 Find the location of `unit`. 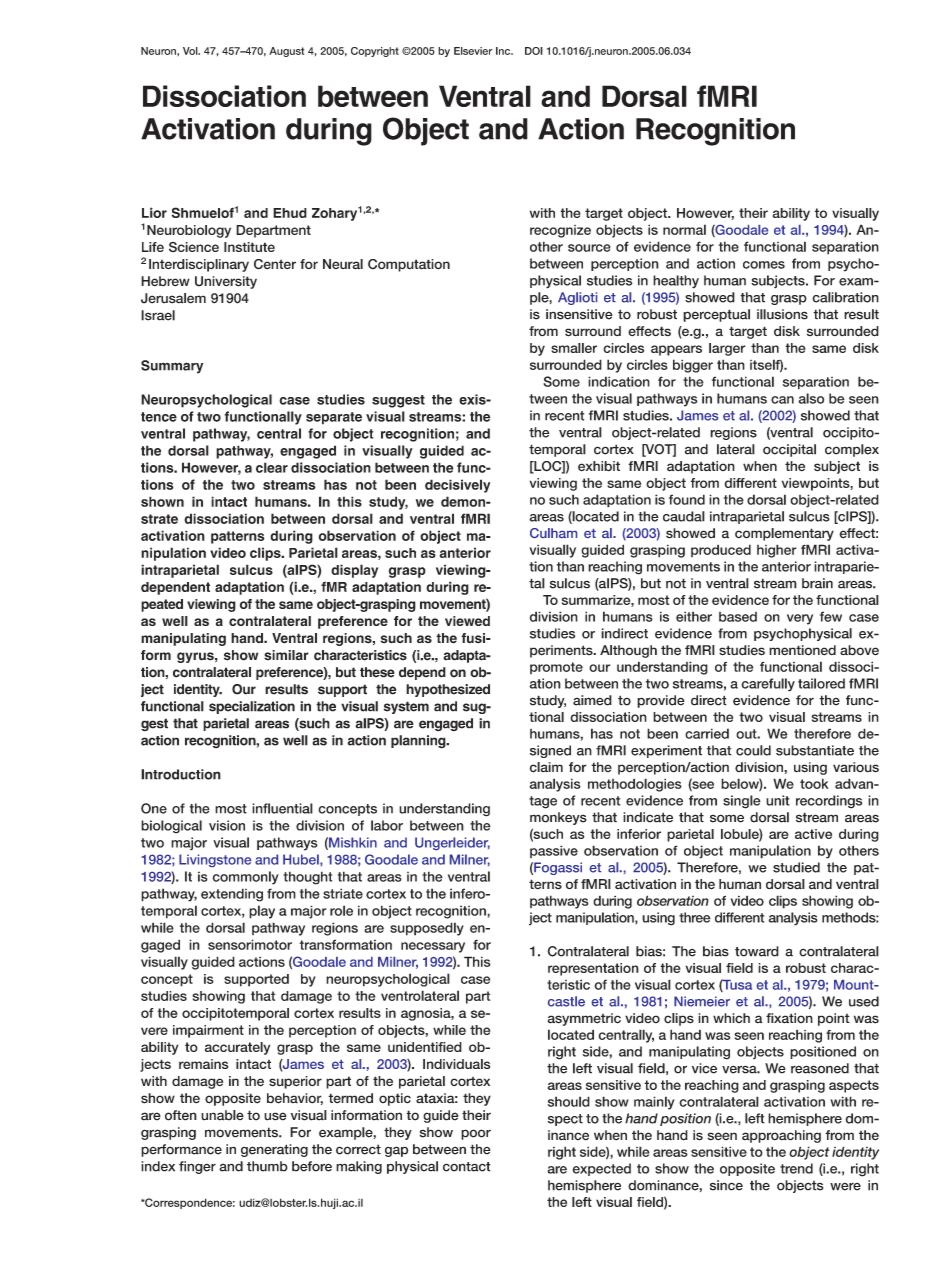

unit is located at coordinates (777, 800).
